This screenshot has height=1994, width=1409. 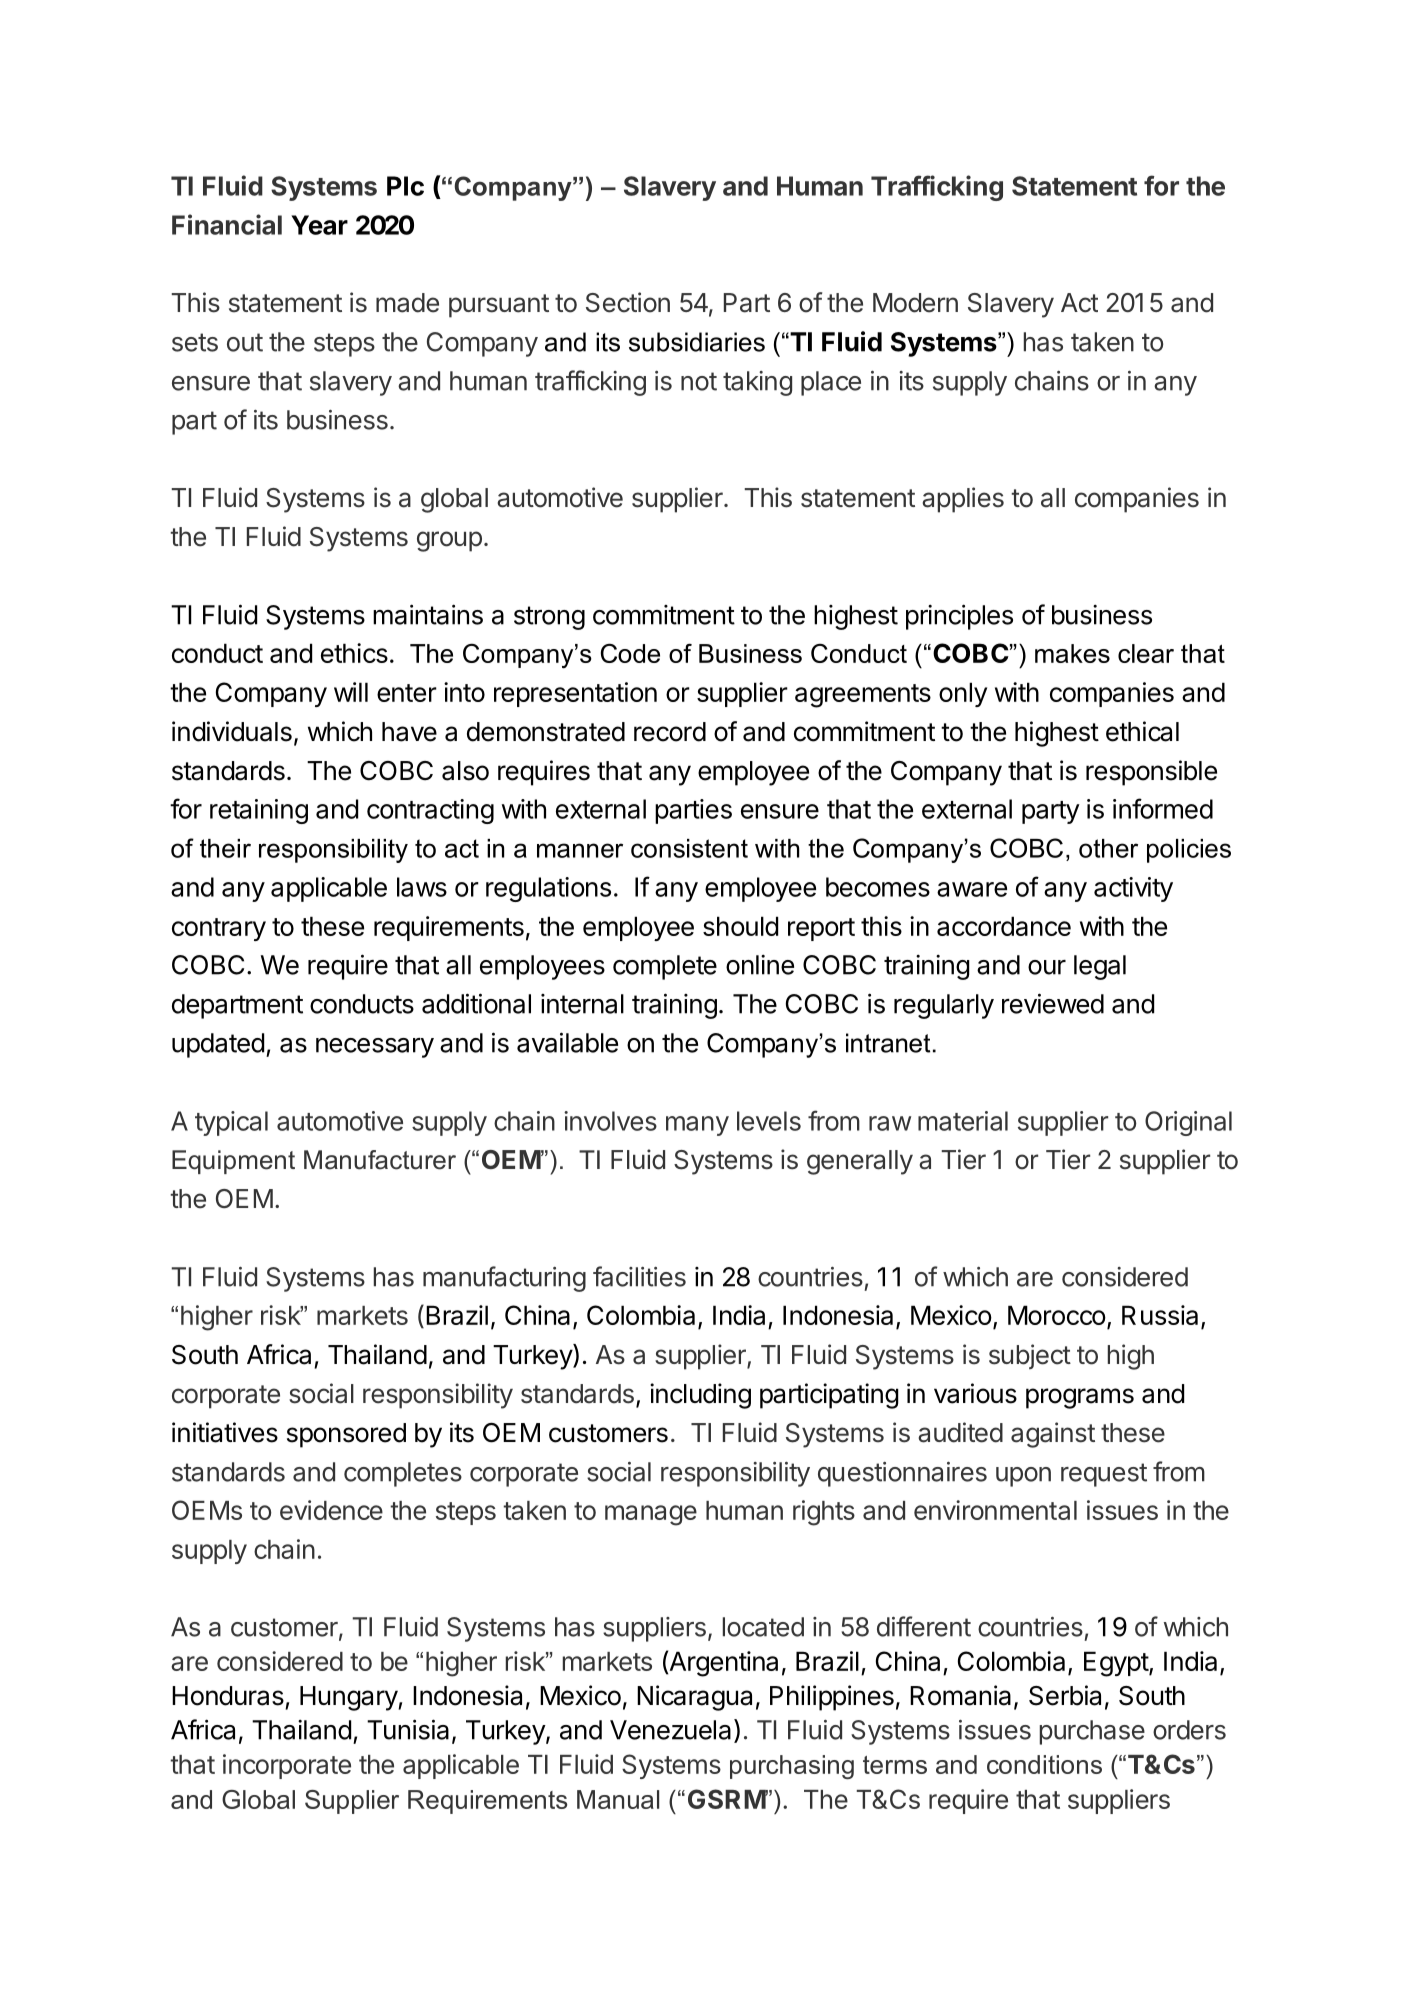 What do you see at coordinates (349, 1698) in the screenshot?
I see `Hungary` at bounding box center [349, 1698].
